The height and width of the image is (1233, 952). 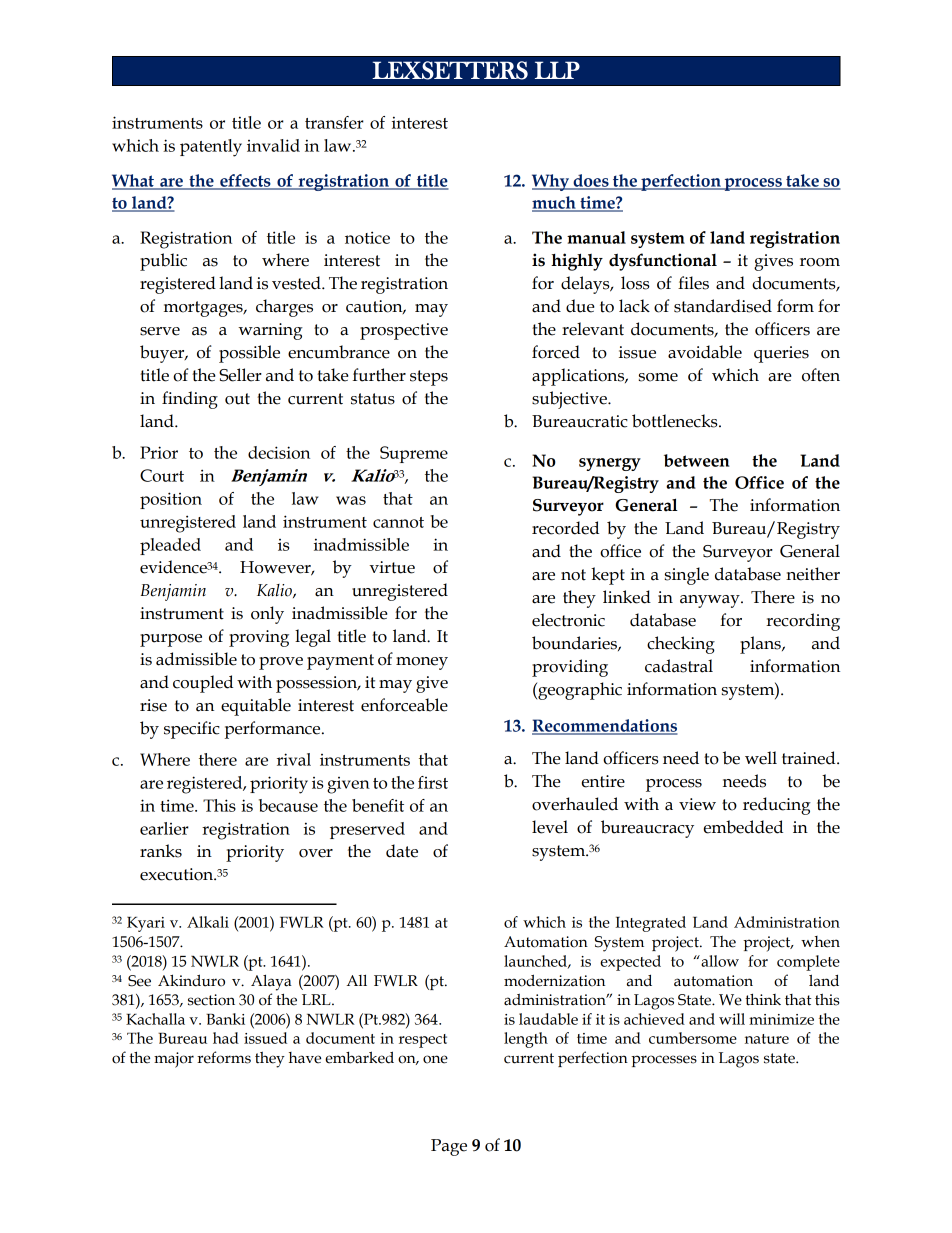 I want to click on does, so click(x=591, y=181).
